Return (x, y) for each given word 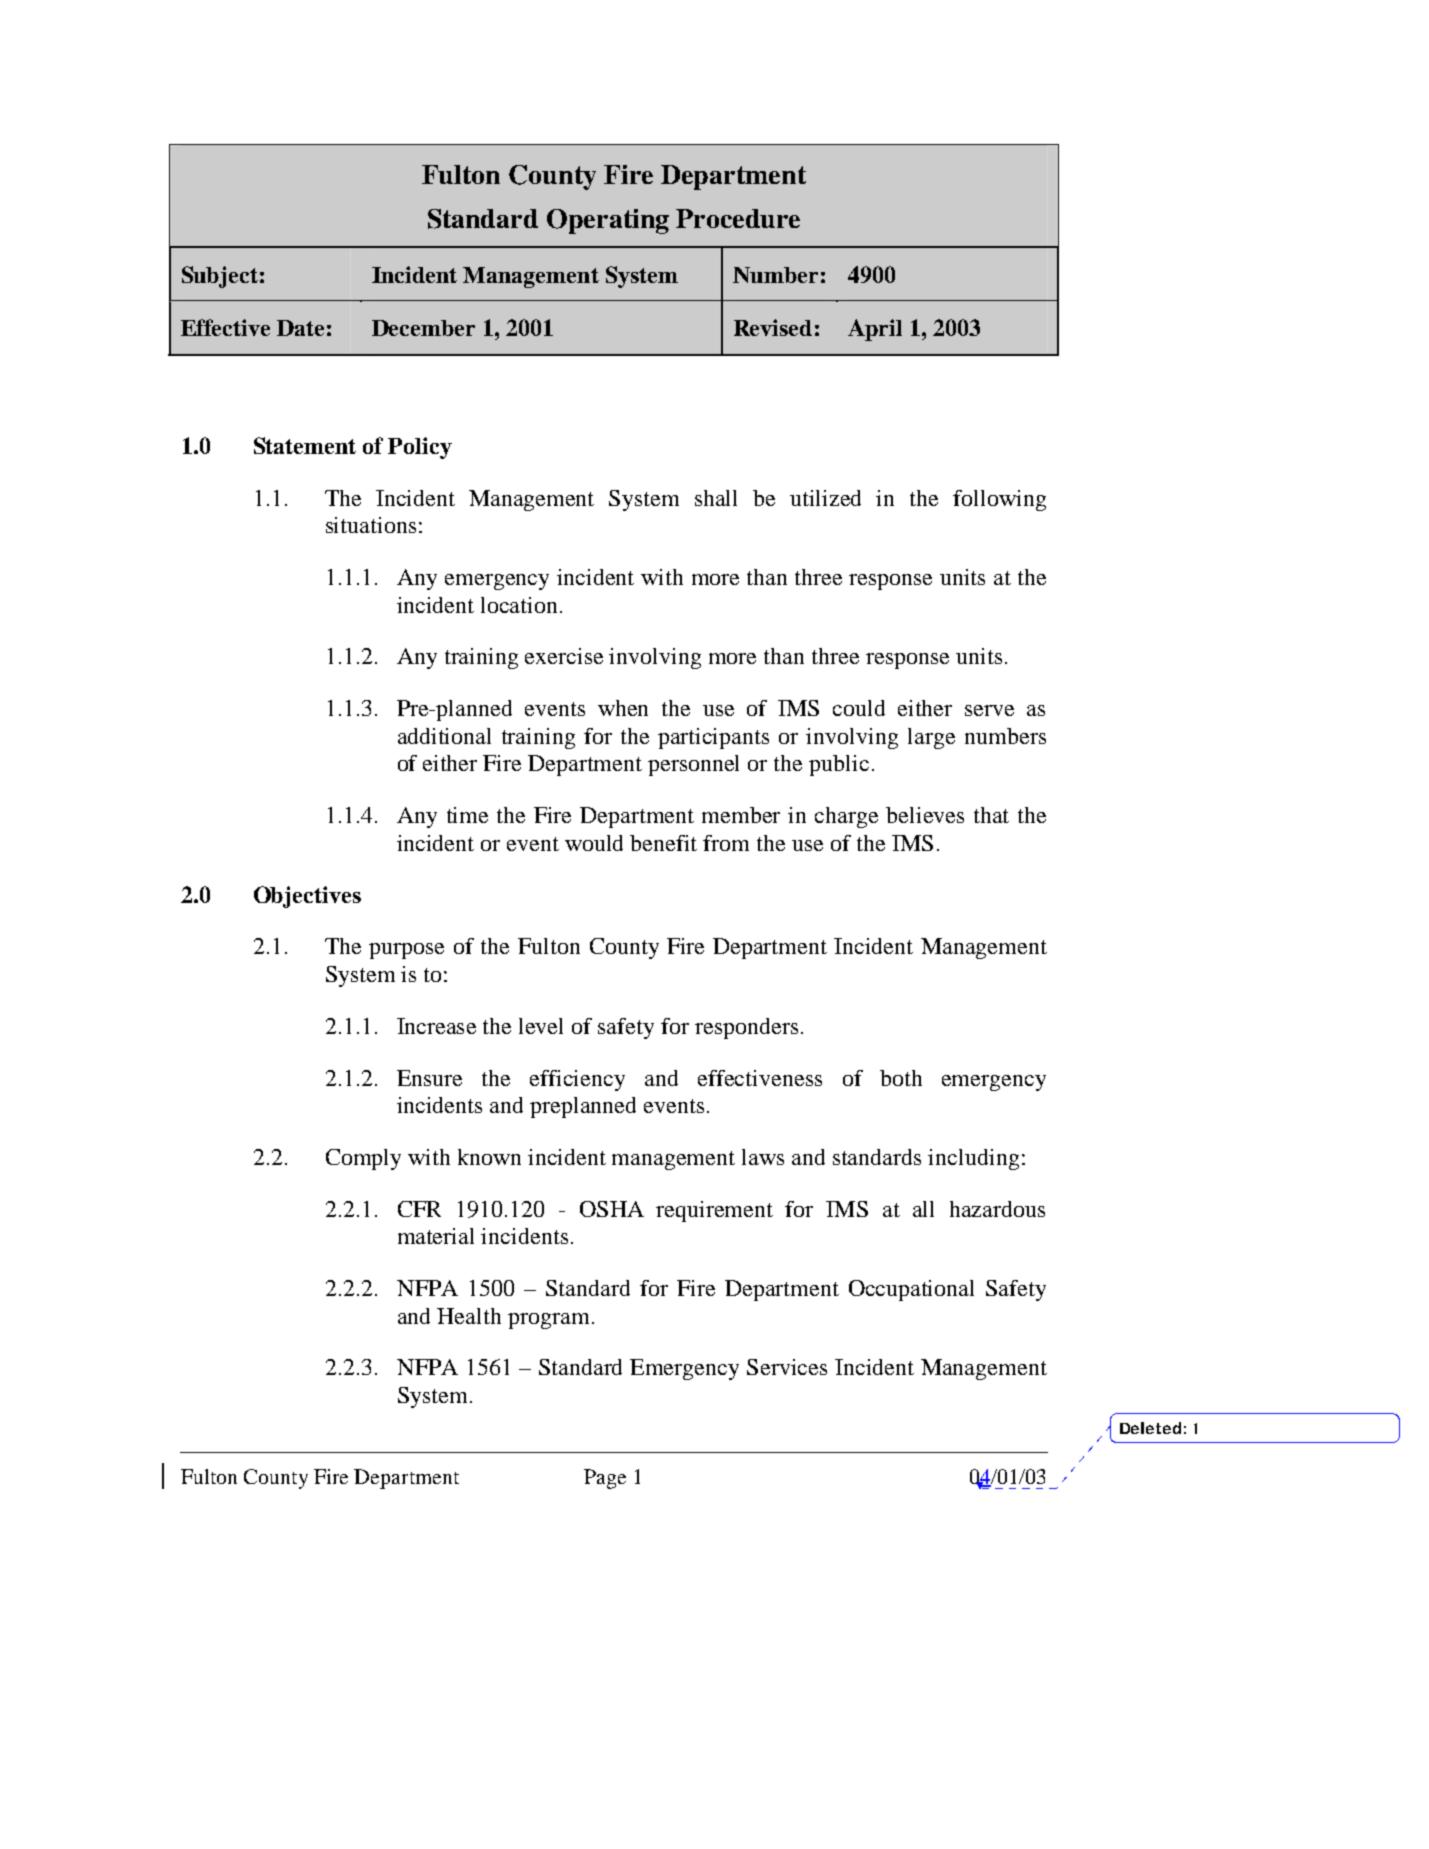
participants (713, 738)
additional (444, 736)
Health (469, 1316)
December (423, 328)
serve (989, 710)
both (901, 1078)
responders (746, 1028)
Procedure (738, 218)
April (875, 330)
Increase (436, 1026)
